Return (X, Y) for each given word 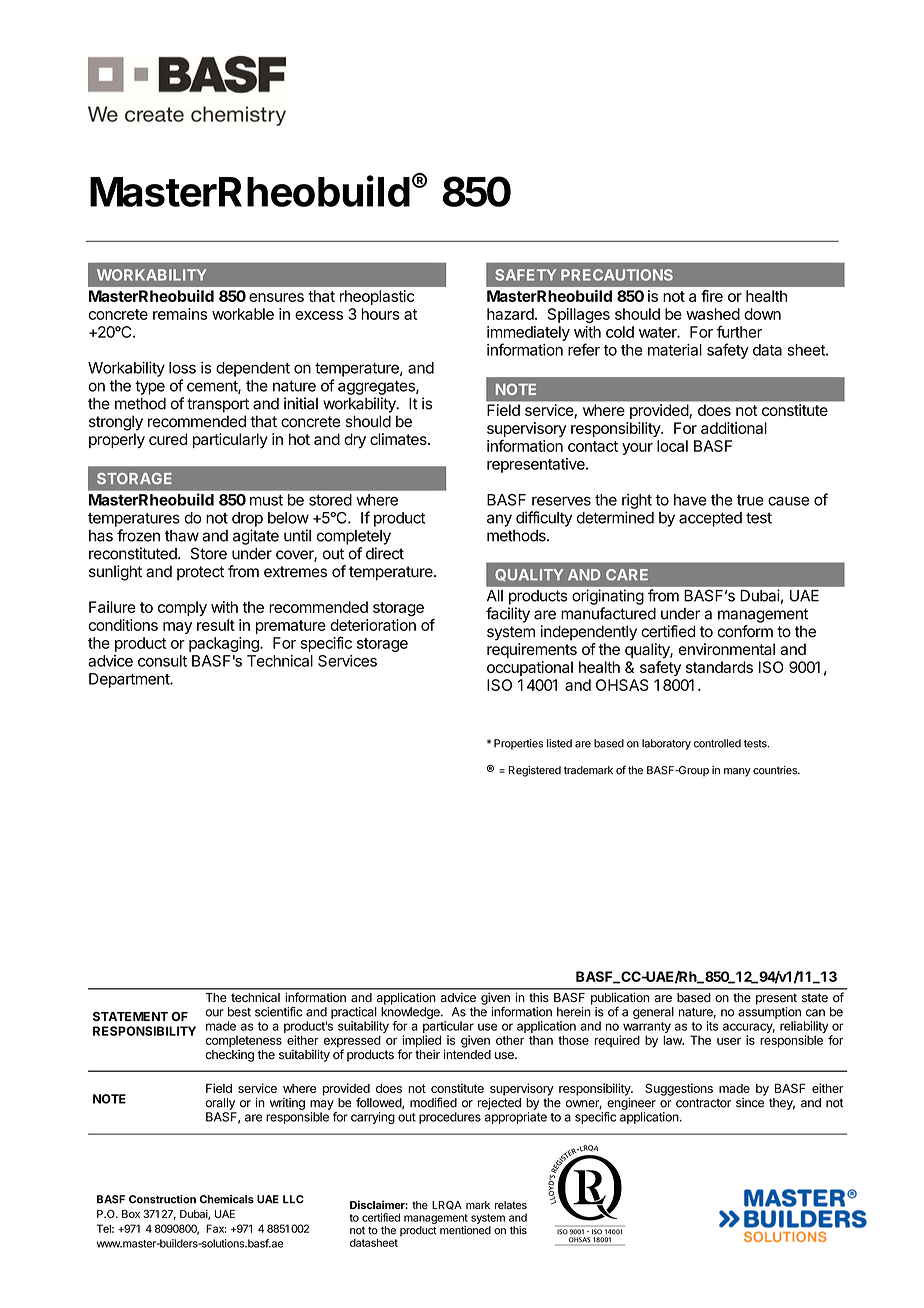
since (750, 1103)
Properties (518, 744)
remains (180, 314)
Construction (162, 1199)
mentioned (465, 1230)
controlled (717, 743)
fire (712, 296)
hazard (510, 314)
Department (130, 680)
